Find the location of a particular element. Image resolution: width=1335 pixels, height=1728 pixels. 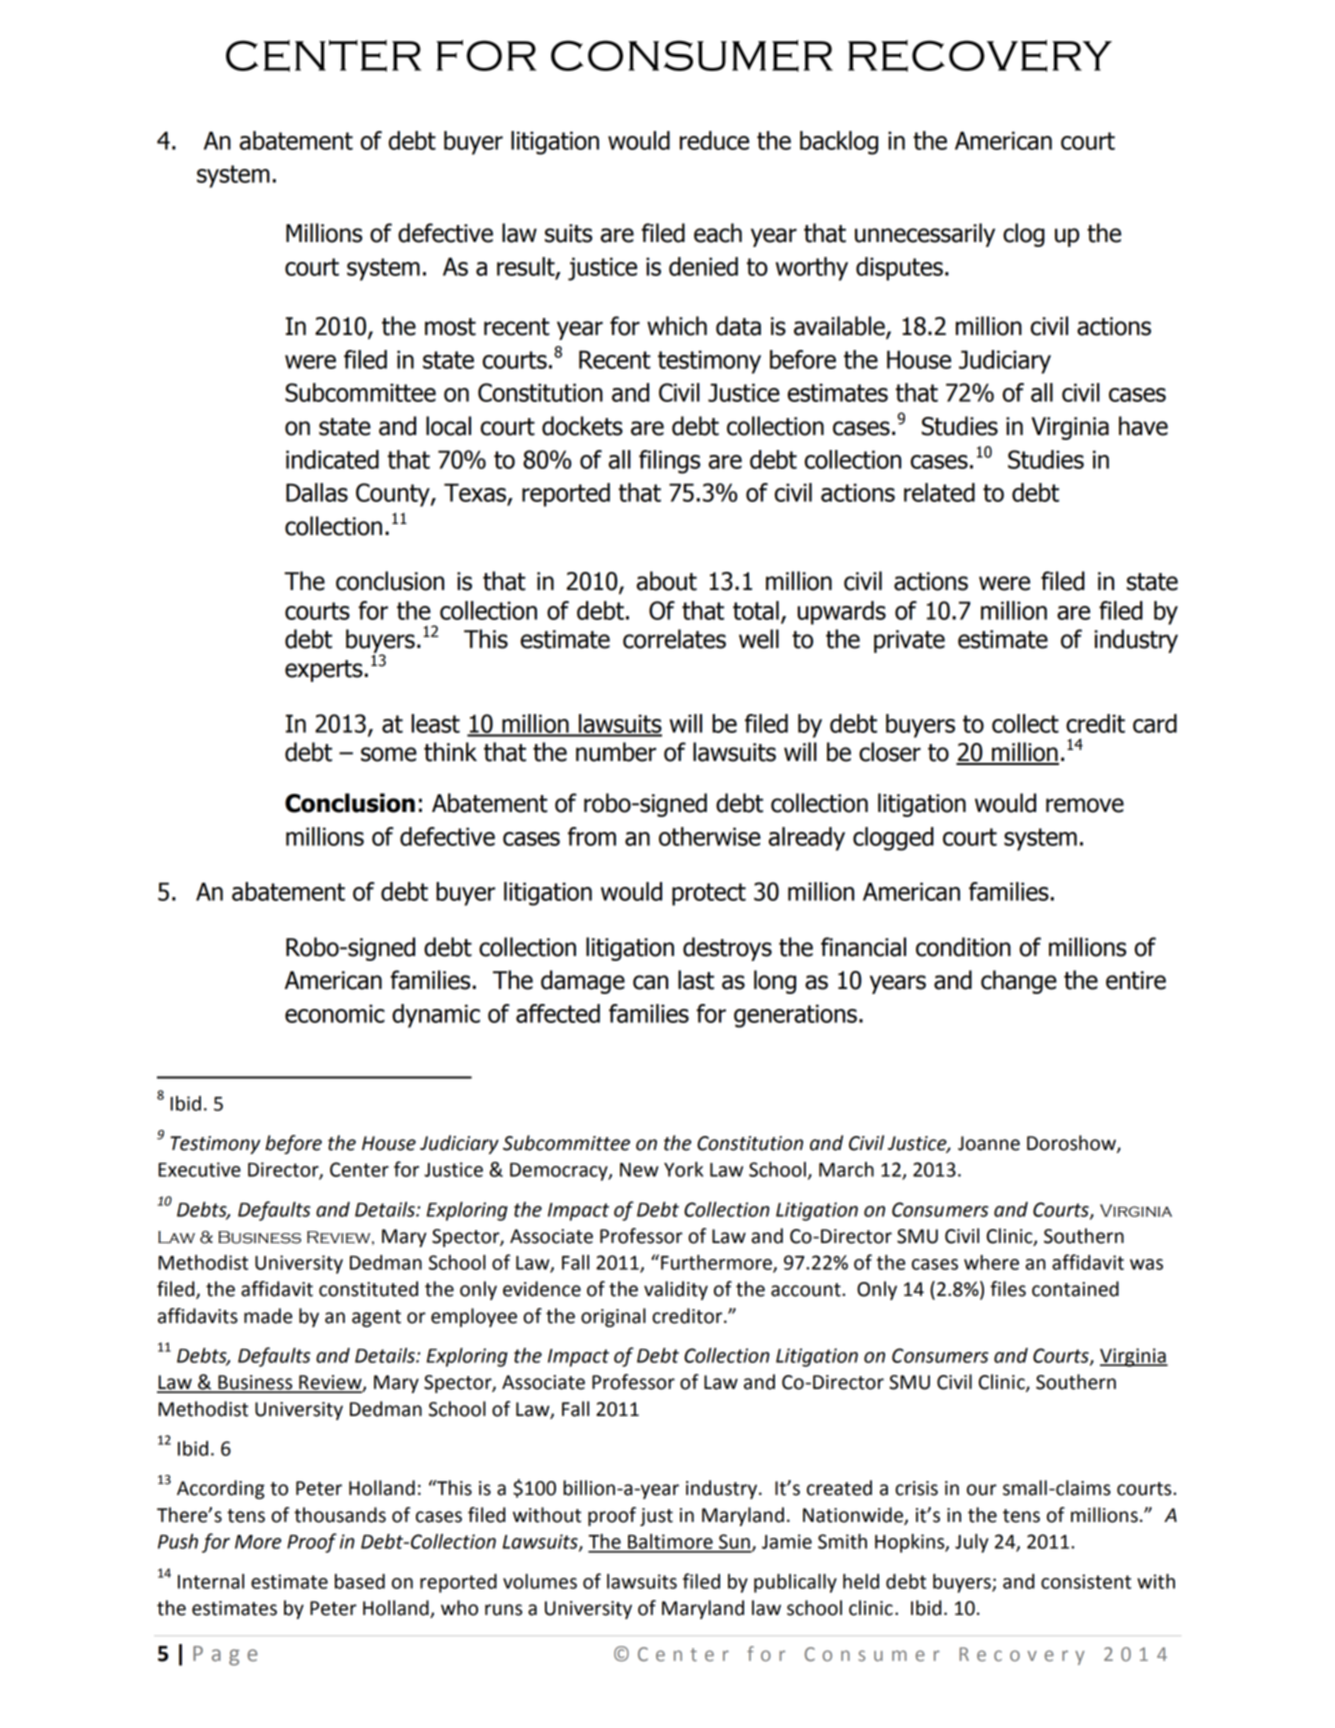

based is located at coordinates (360, 1581).
